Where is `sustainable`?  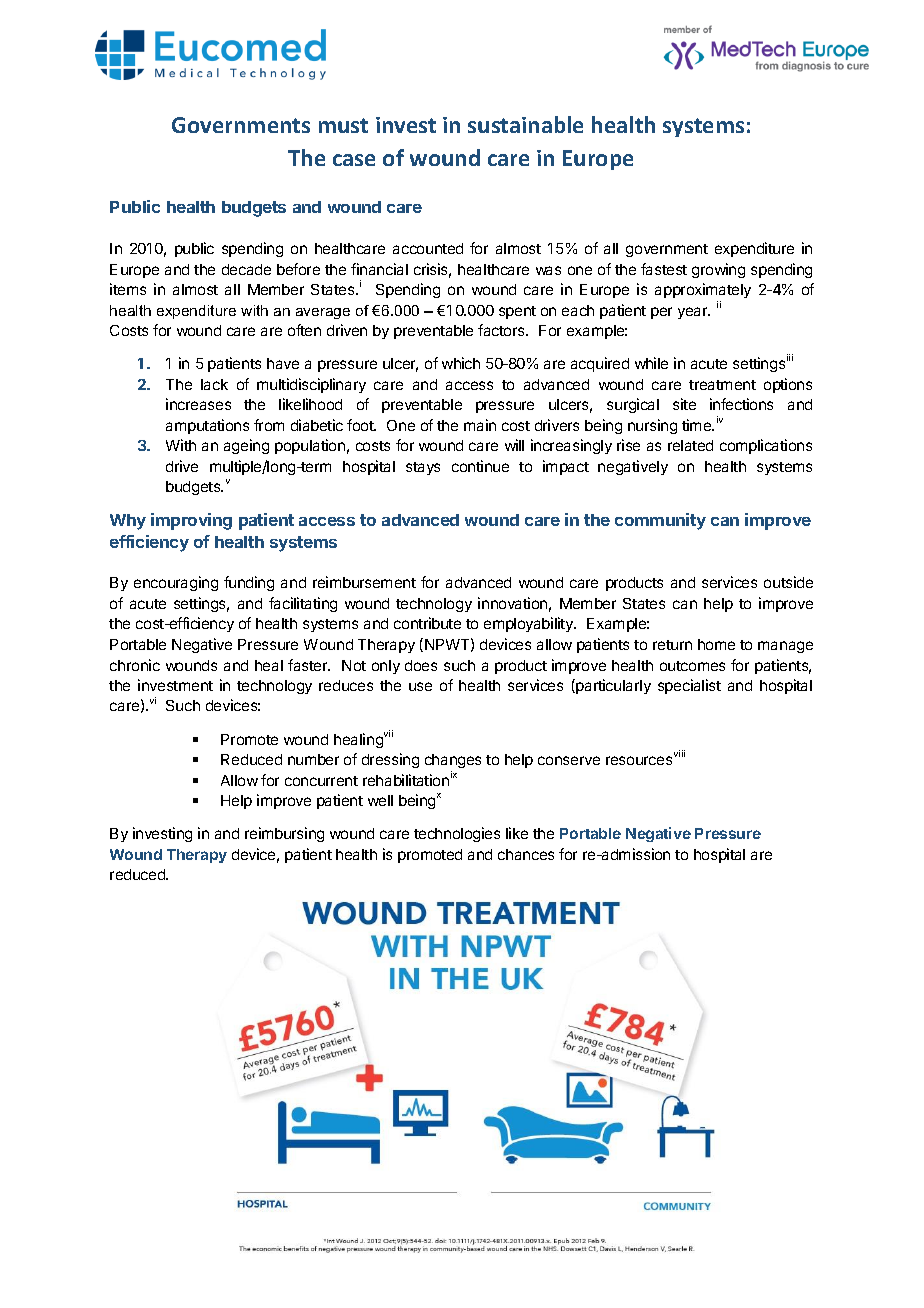 sustainable is located at coordinates (525, 124).
